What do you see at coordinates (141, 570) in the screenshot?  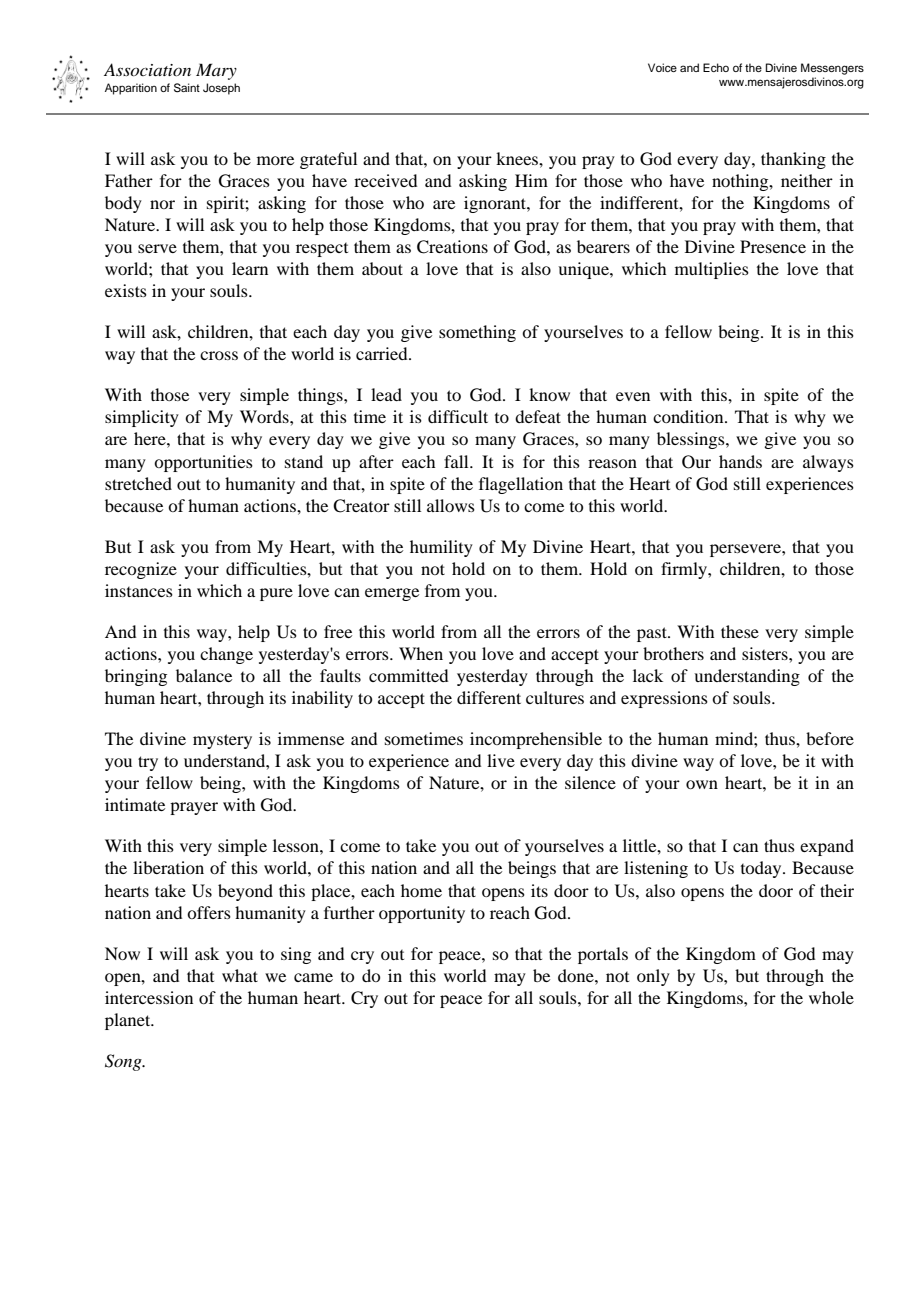 I see `recognize` at bounding box center [141, 570].
